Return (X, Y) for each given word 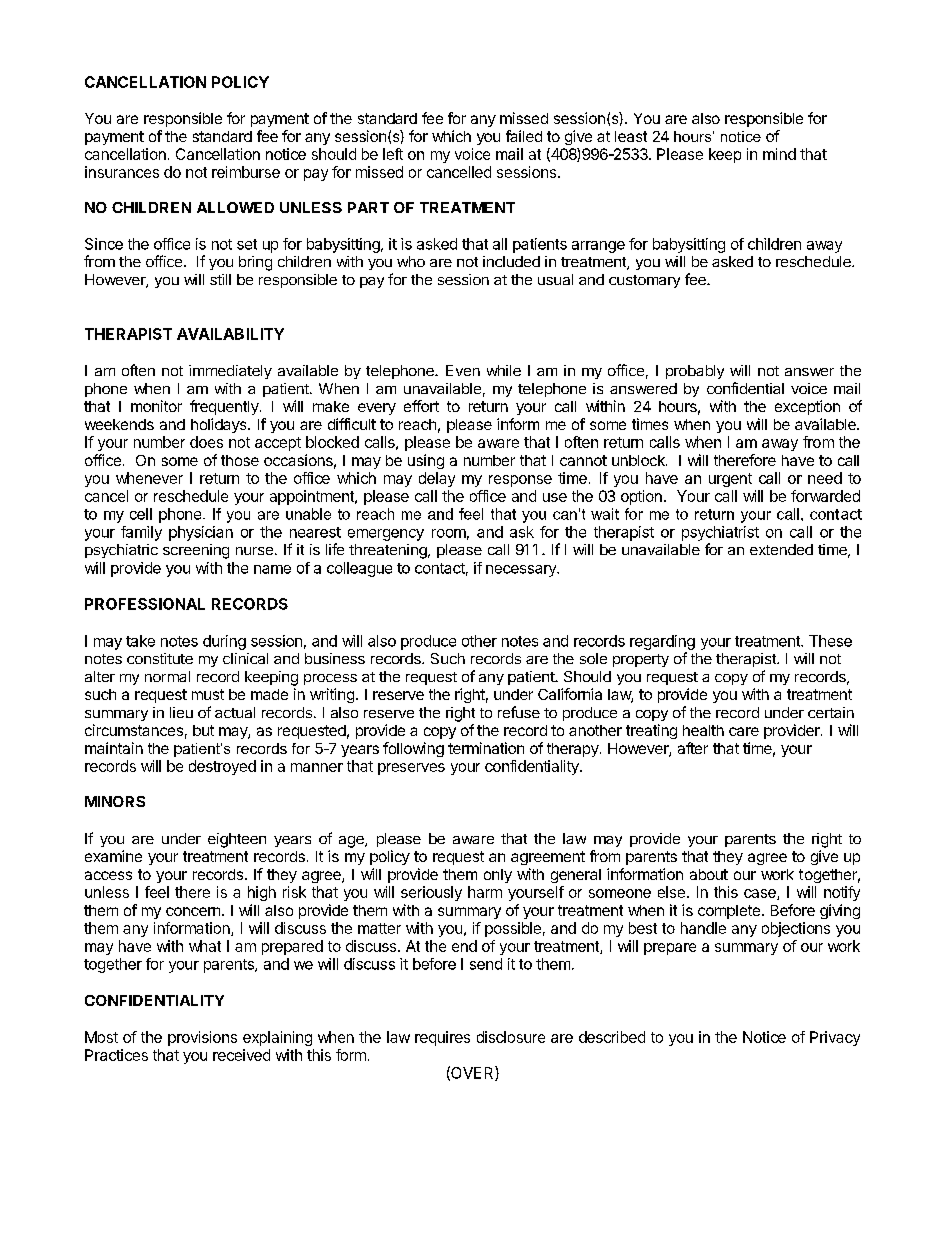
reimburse (246, 172)
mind (779, 154)
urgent (730, 480)
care (744, 731)
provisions (202, 1038)
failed (524, 136)
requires (442, 1038)
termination (486, 748)
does (206, 442)
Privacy (835, 1038)
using (426, 461)
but (203, 730)
